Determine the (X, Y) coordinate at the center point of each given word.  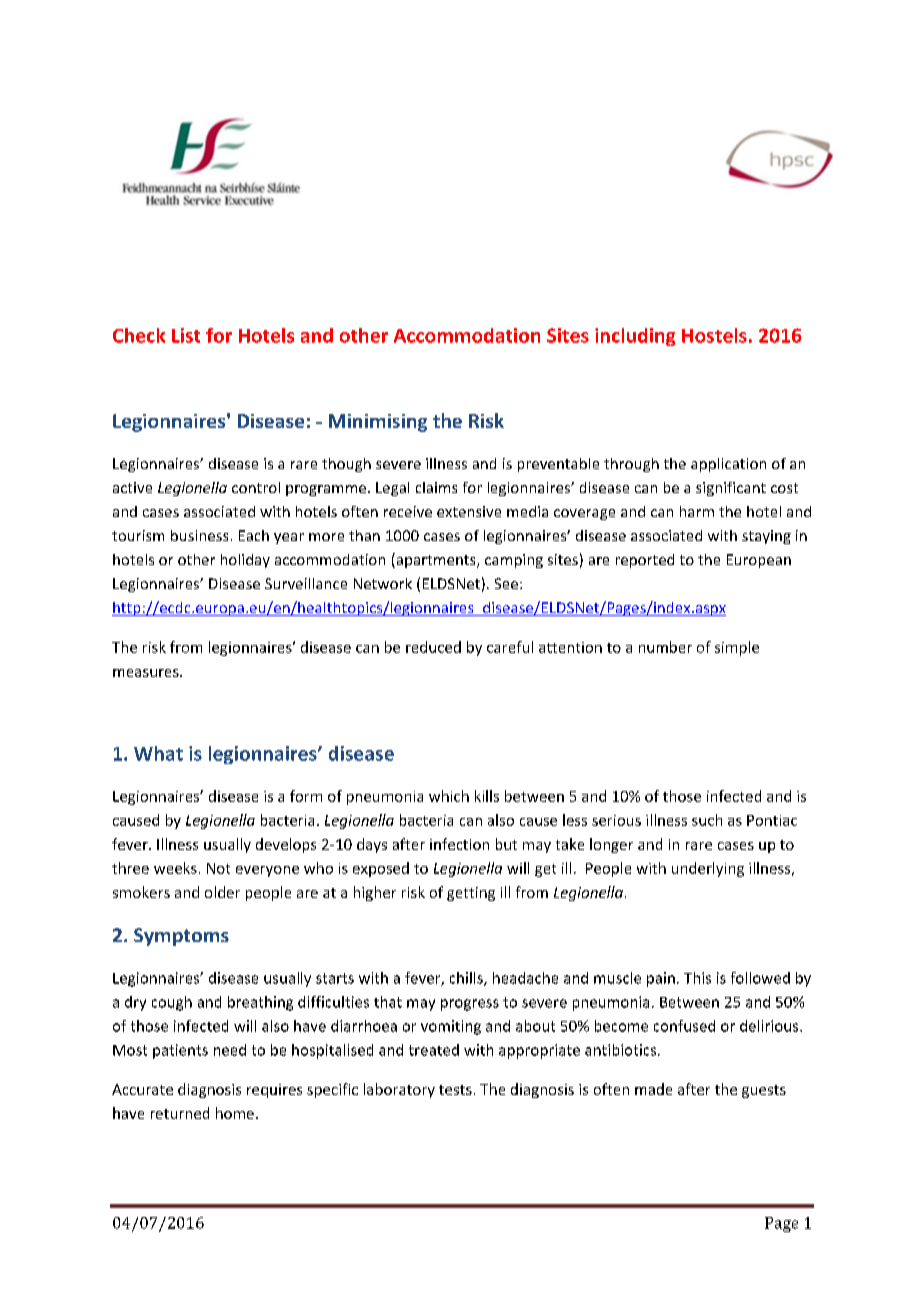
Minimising (378, 423)
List (186, 335)
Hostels (714, 335)
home (235, 1113)
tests (455, 1090)
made (653, 1089)
